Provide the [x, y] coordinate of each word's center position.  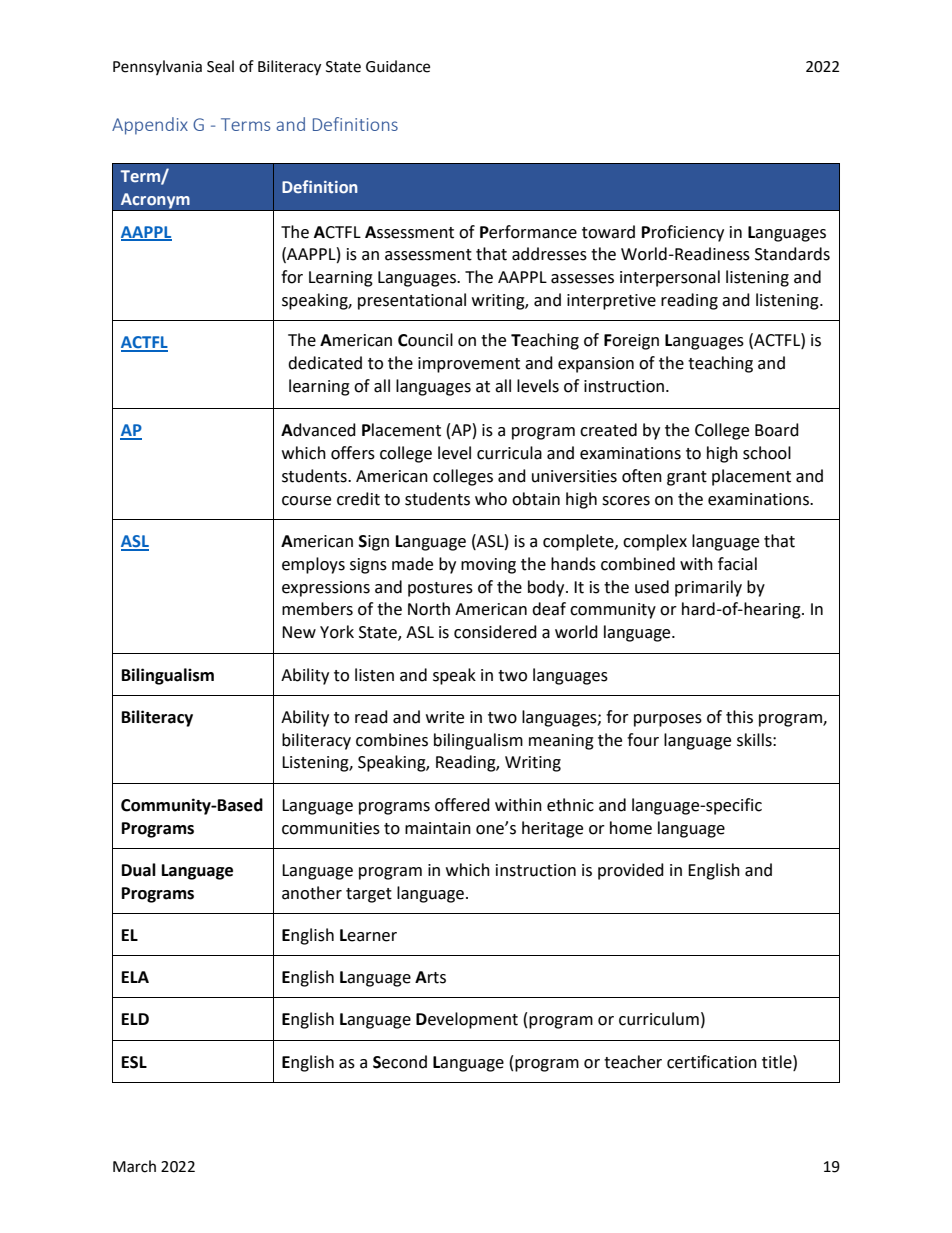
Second [400, 1062]
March [134, 1166]
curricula [509, 453]
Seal [220, 66]
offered [462, 805]
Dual [139, 870]
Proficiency [683, 233]
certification [712, 1062]
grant [687, 478]
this [739, 717]
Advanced [318, 430]
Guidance [398, 66]
